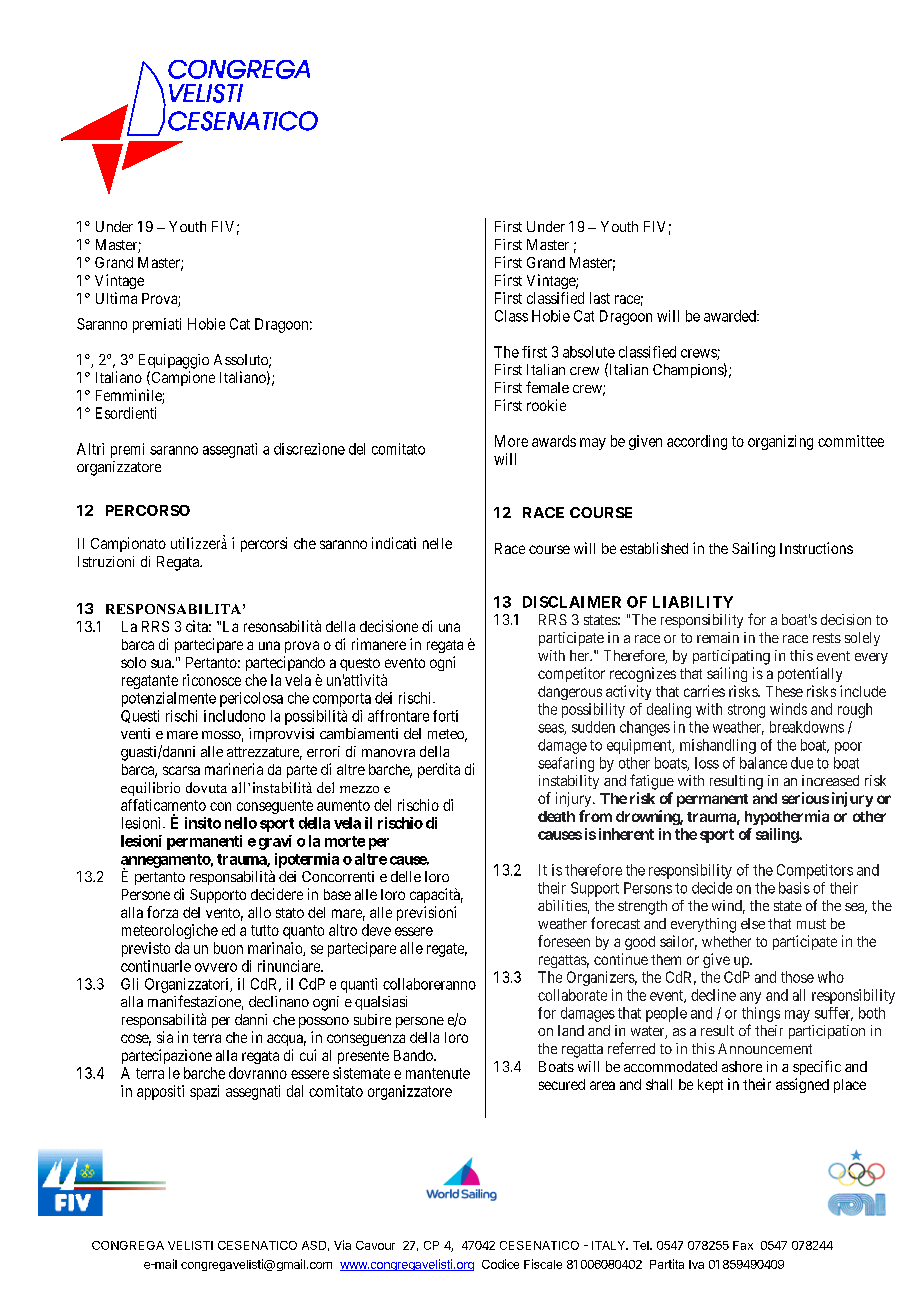  Describe the element at coordinates (133, 662) in the page. I see `solo` at that location.
